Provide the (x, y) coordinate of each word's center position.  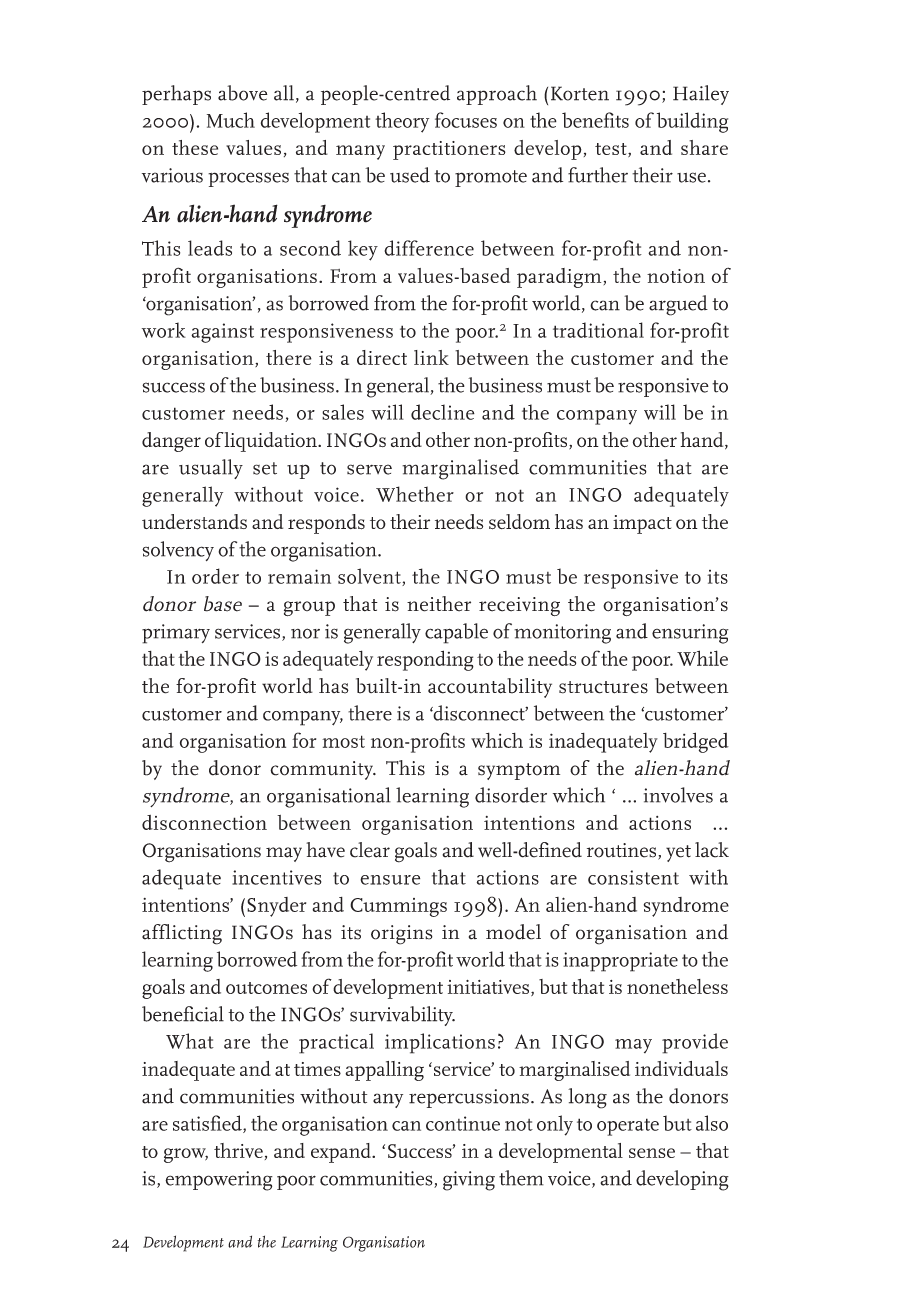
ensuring (690, 634)
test (612, 150)
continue (463, 1123)
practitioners (449, 150)
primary (176, 634)
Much (231, 120)
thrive (238, 1150)
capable (456, 633)
